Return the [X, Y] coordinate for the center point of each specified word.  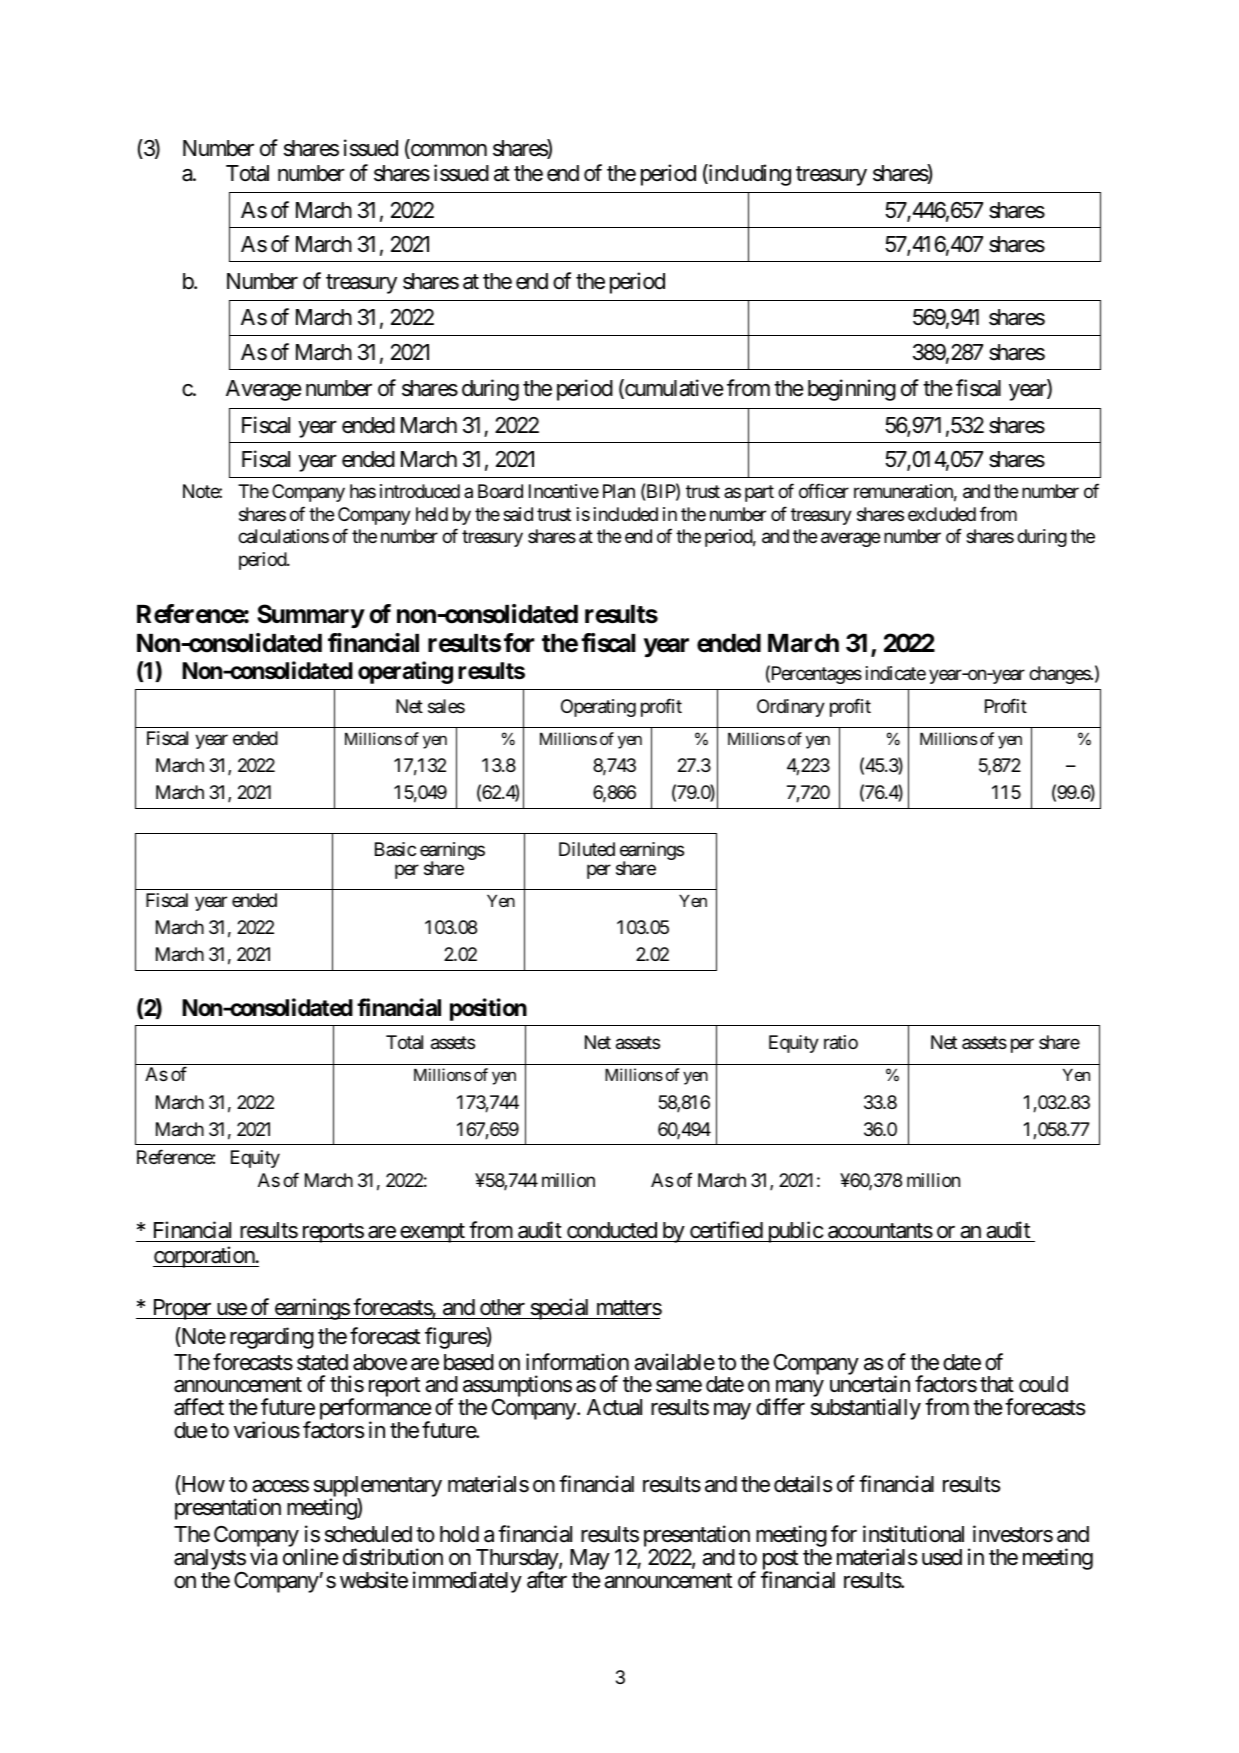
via [263, 1557]
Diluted [587, 849]
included [626, 514]
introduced [420, 491]
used [942, 1557]
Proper [181, 1309]
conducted [612, 1230]
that [997, 1384]
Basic [395, 849]
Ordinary [791, 708]
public [794, 1232]
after [547, 1580]
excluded [942, 514]
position [488, 1009]
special [560, 1309]
